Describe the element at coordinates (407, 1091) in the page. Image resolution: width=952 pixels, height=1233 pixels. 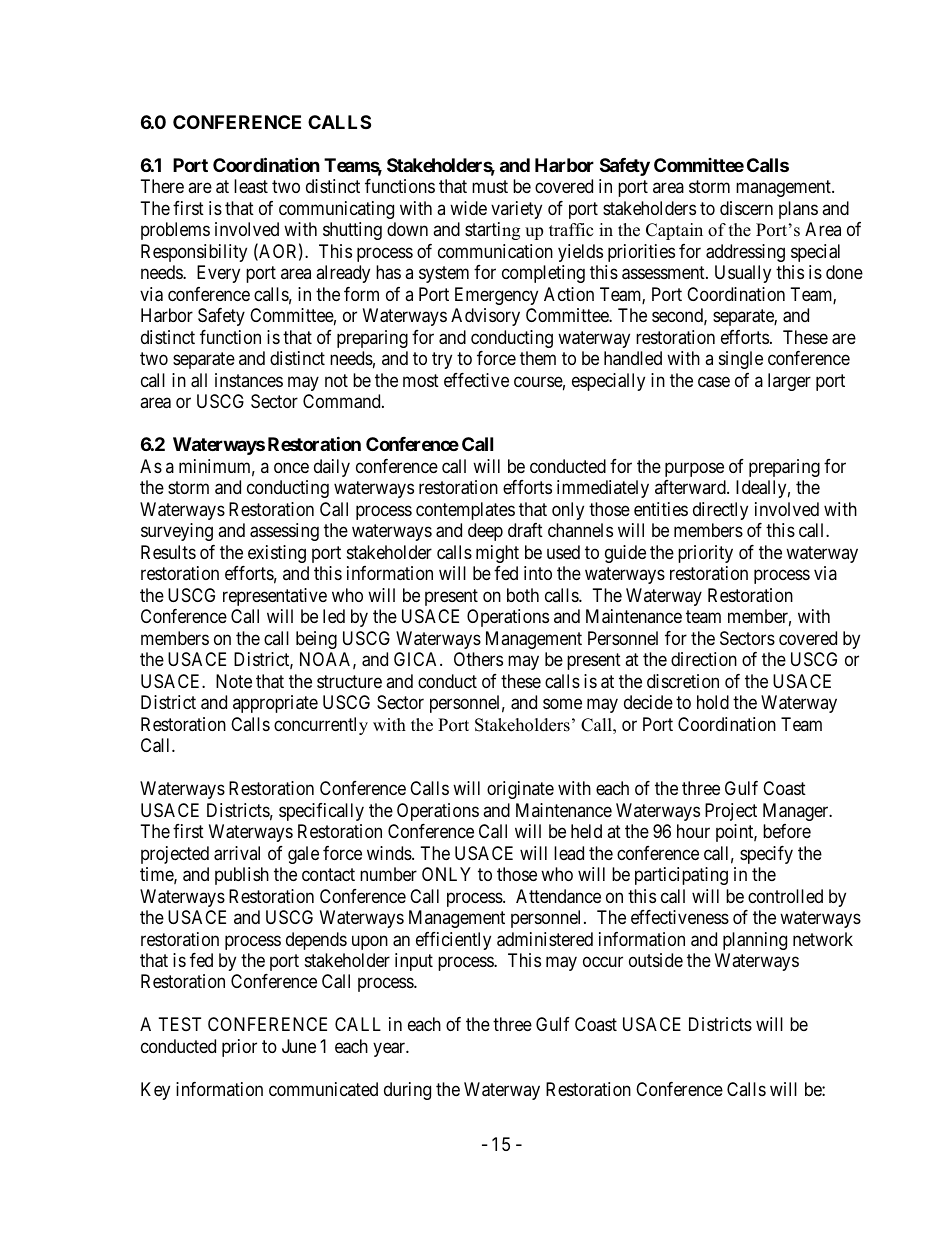
I see `during` at that location.
